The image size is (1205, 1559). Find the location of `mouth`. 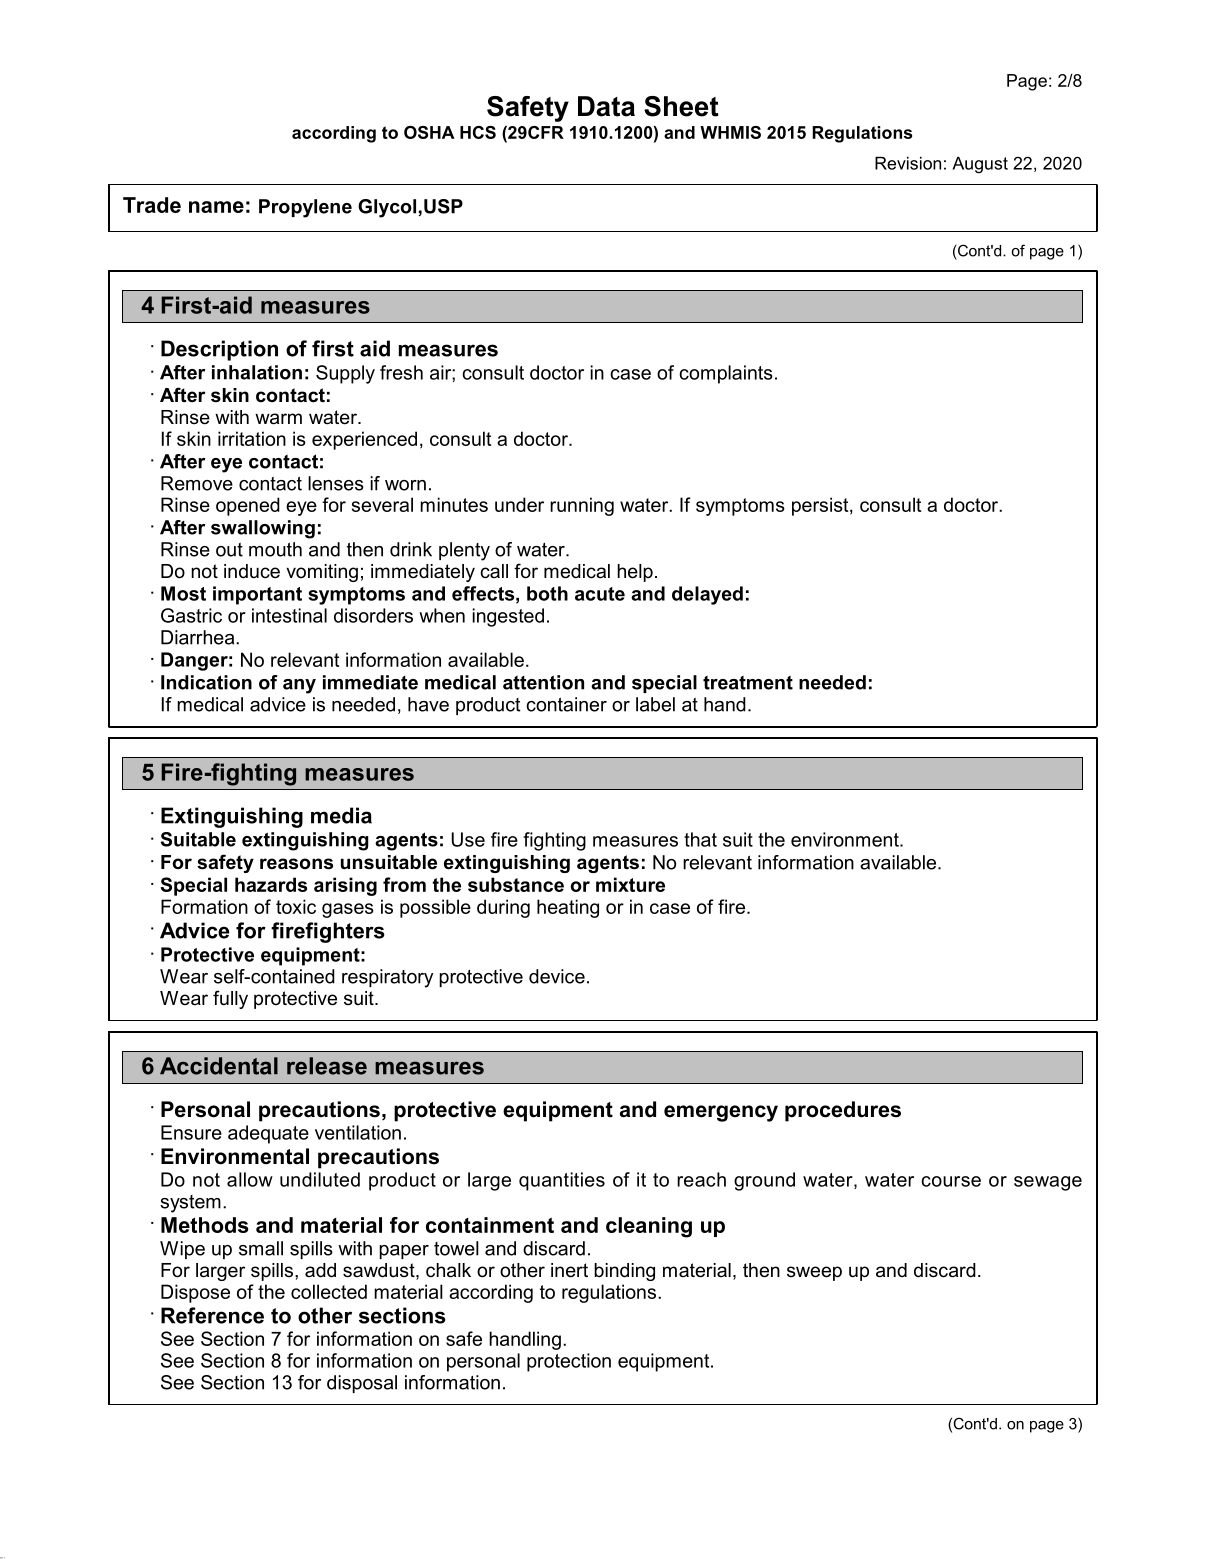

mouth is located at coordinates (275, 549).
